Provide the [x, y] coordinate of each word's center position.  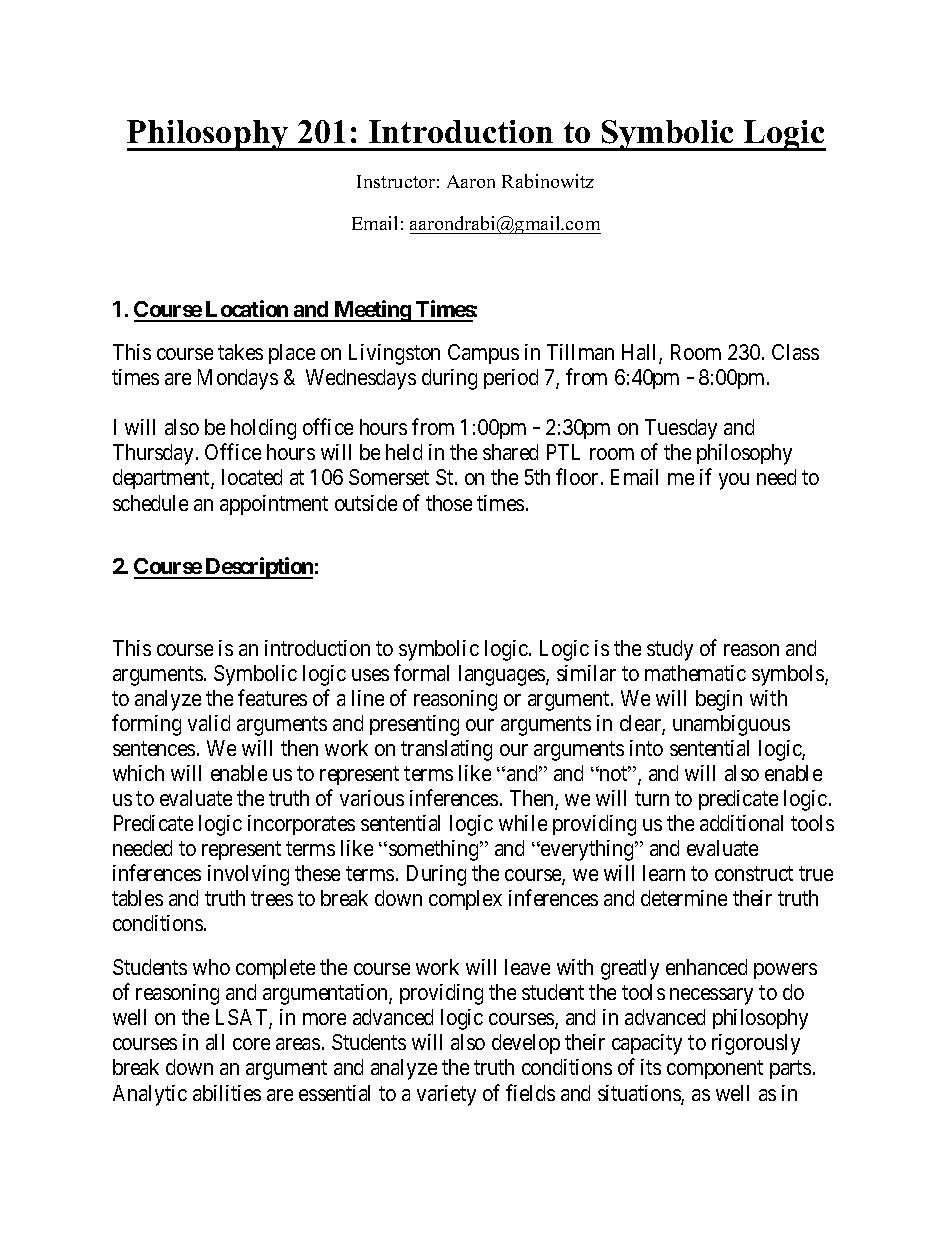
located [252, 477]
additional [741, 823]
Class [795, 352]
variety [446, 1095]
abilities [227, 1093]
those [449, 503]
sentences [154, 748]
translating [446, 750]
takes [240, 352]
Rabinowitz [548, 181]
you [734, 481]
